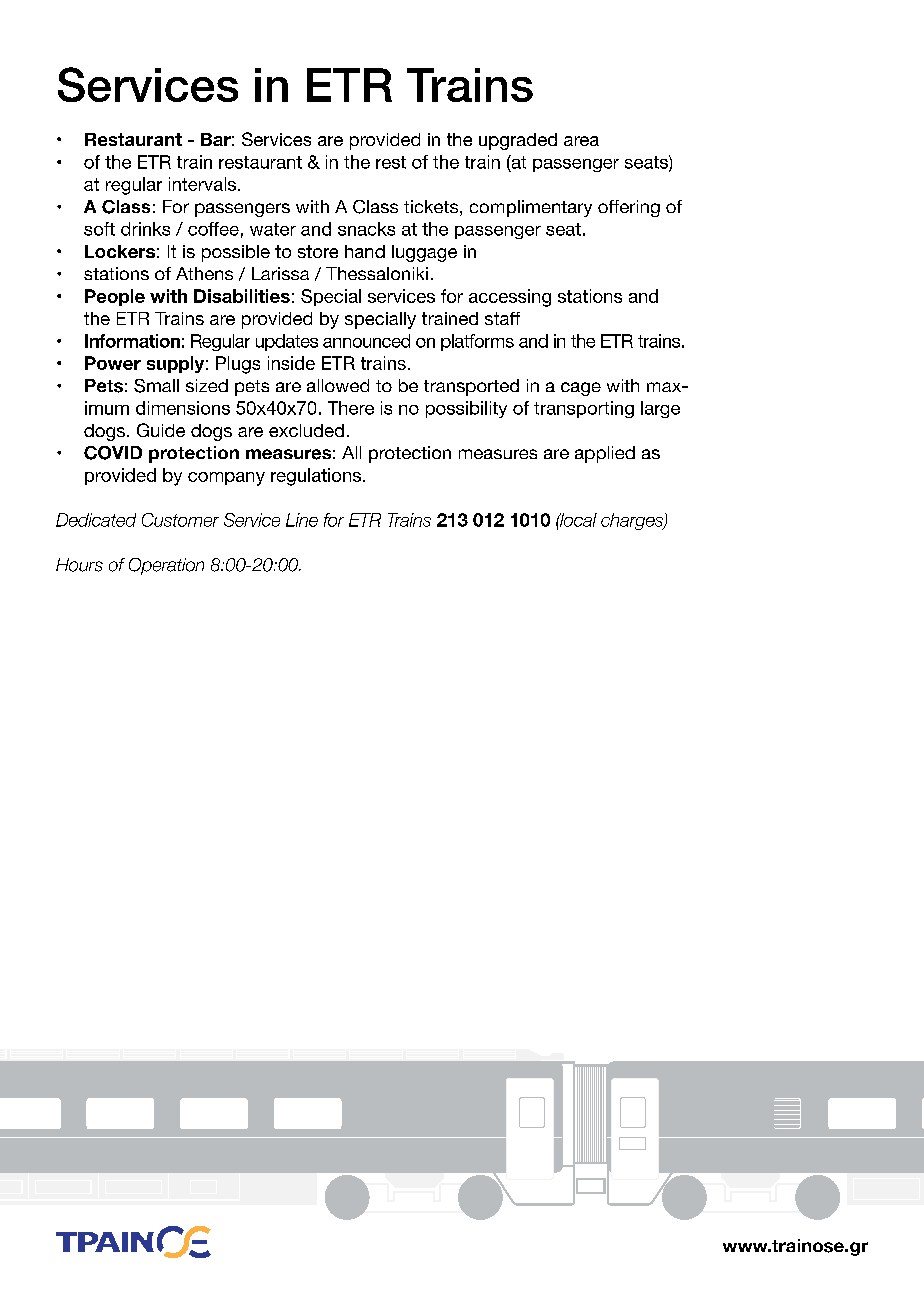 The image size is (924, 1308). I want to click on intervals, so click(204, 184).
